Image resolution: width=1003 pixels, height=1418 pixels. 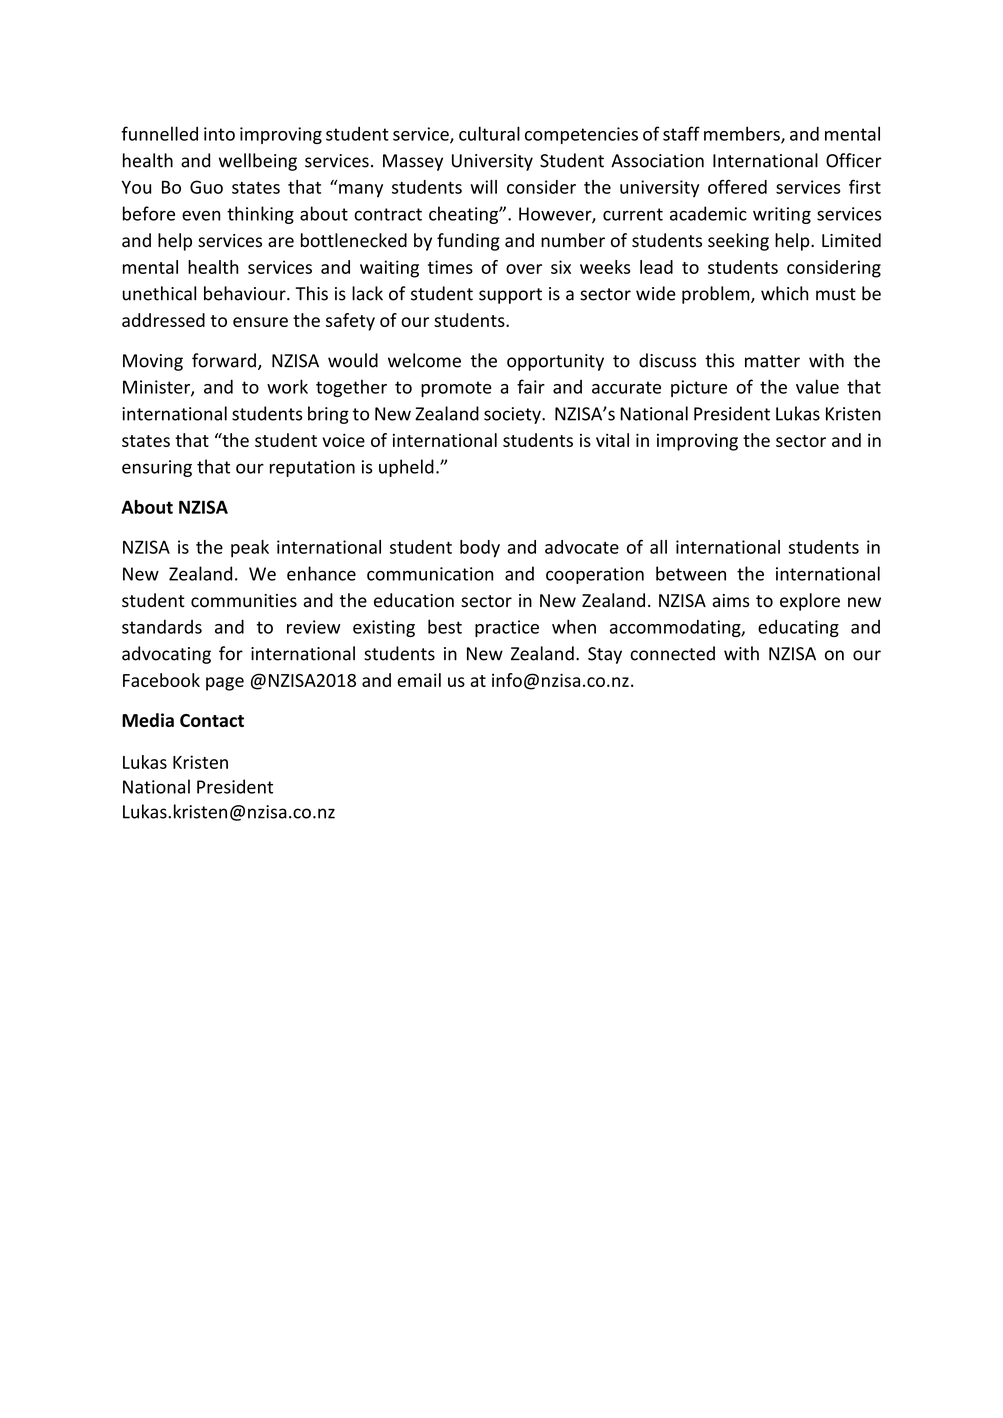 What do you see at coordinates (817, 386) in the document?
I see `value` at bounding box center [817, 386].
